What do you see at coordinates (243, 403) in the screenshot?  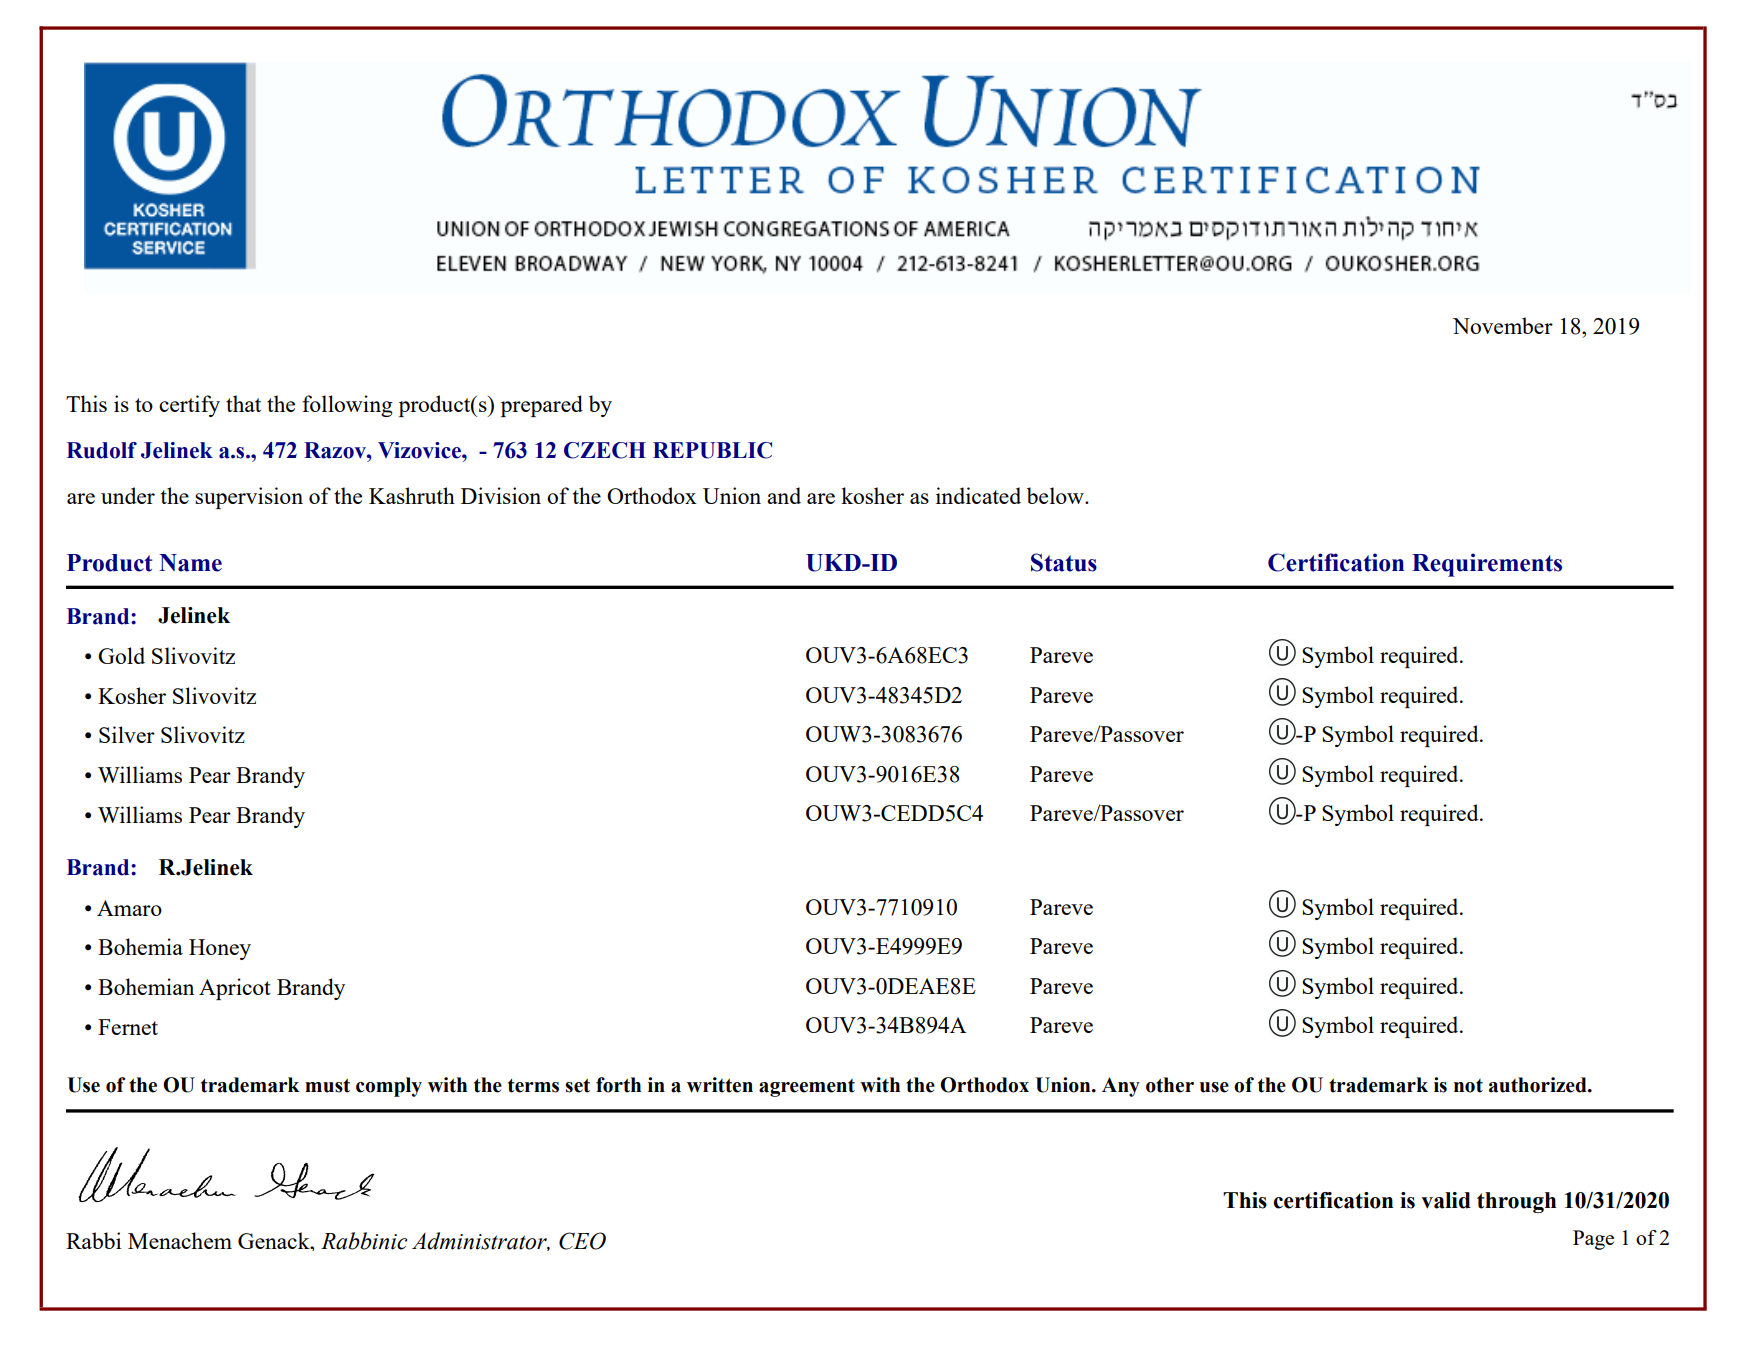 I see `that` at bounding box center [243, 403].
